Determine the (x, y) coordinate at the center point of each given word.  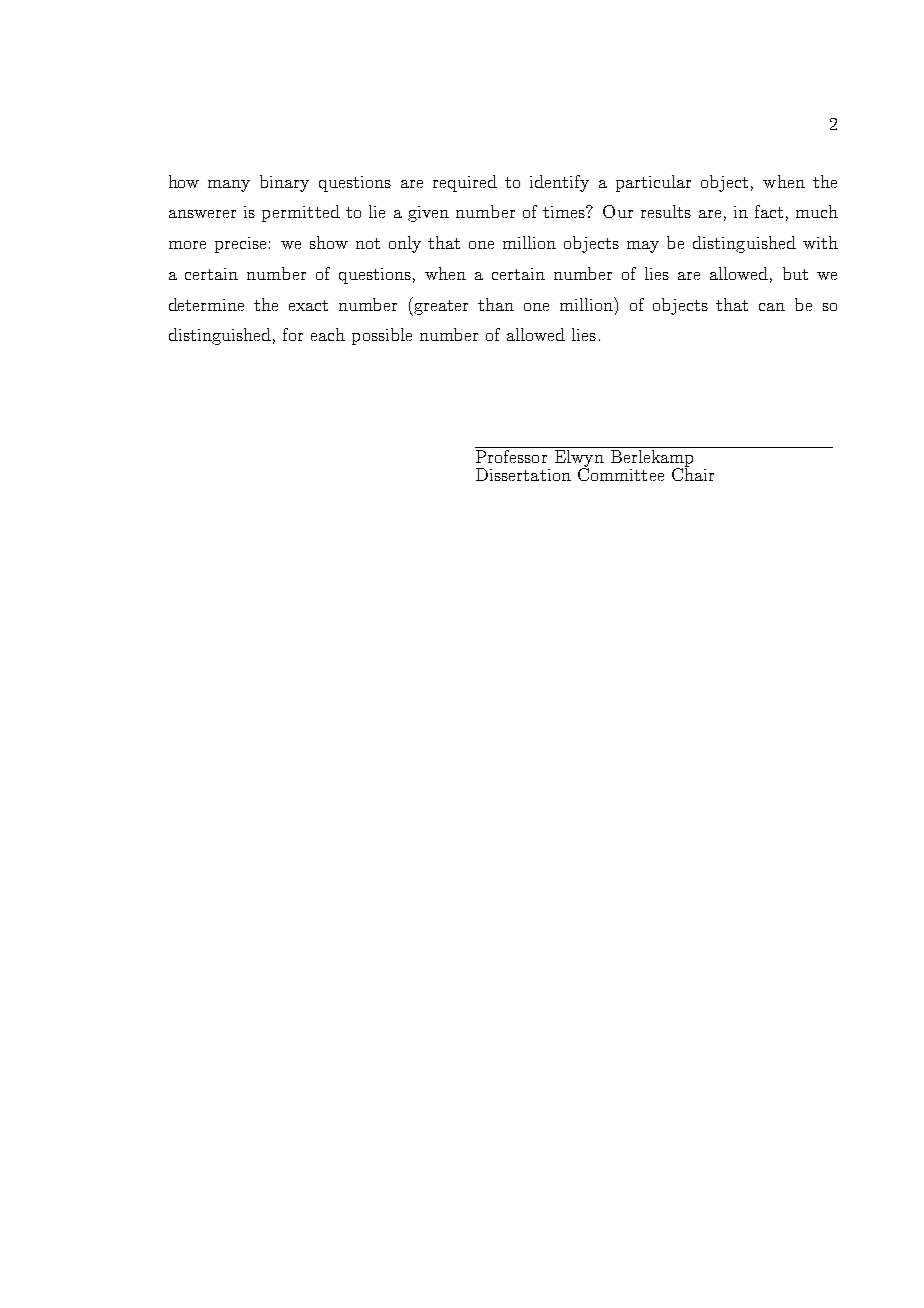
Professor (511, 456)
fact (769, 211)
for (293, 334)
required (465, 183)
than (496, 304)
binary (284, 183)
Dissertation (523, 474)
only (405, 244)
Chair (693, 473)
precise (240, 245)
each (328, 334)
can (772, 307)
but (795, 273)
